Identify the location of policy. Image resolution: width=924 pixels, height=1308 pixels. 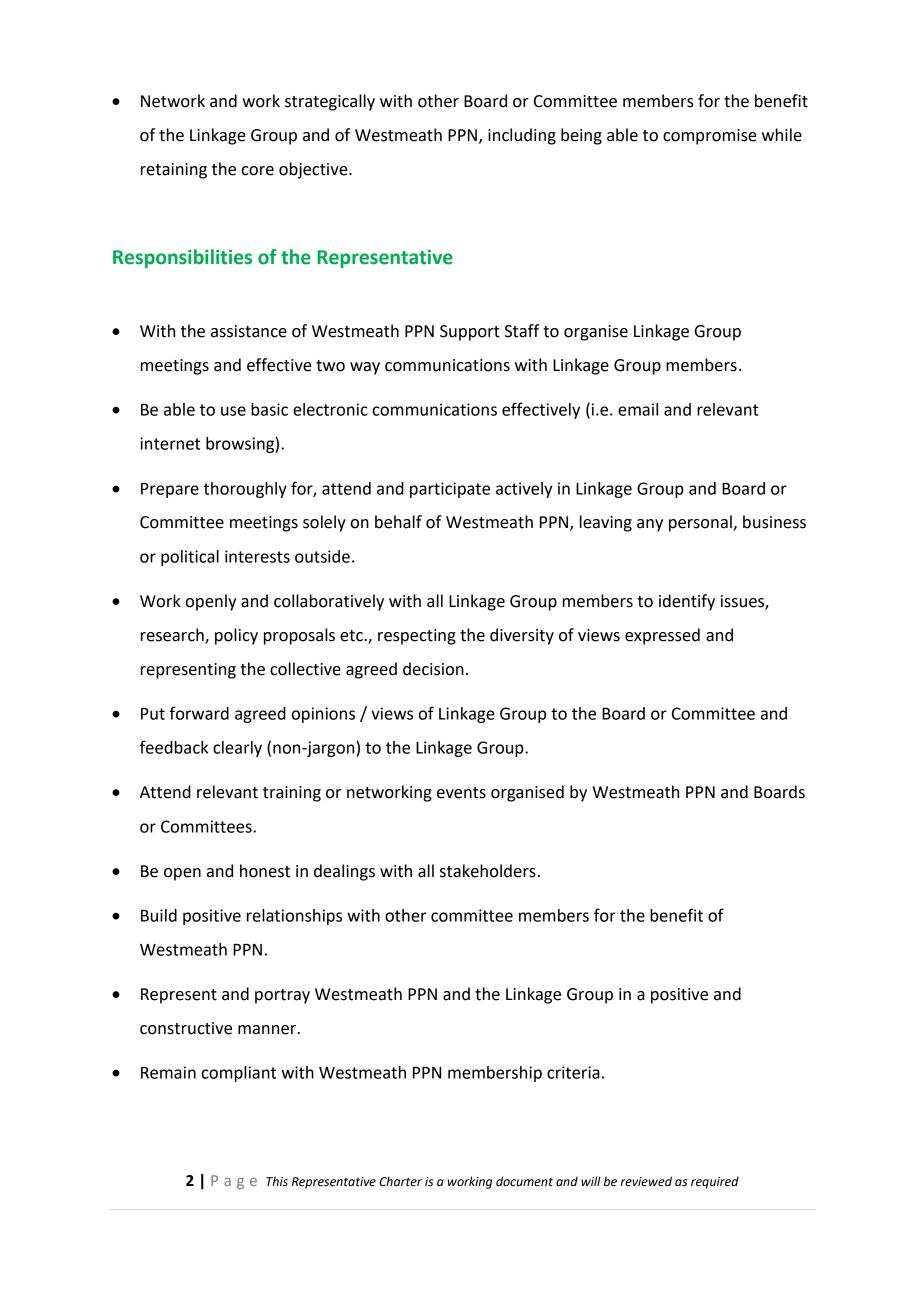
(236, 636).
